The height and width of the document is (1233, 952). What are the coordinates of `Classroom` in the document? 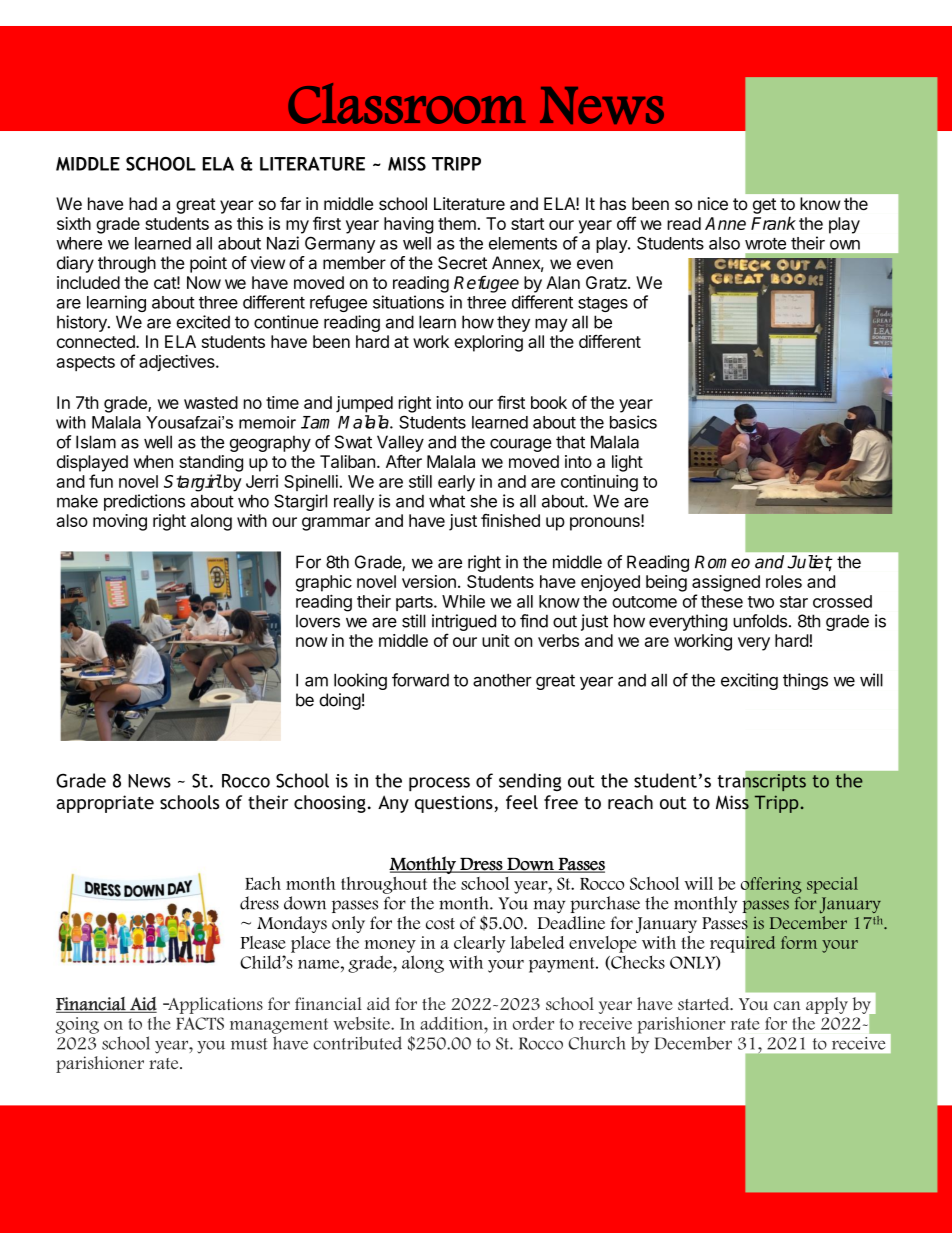 It's located at (407, 103).
